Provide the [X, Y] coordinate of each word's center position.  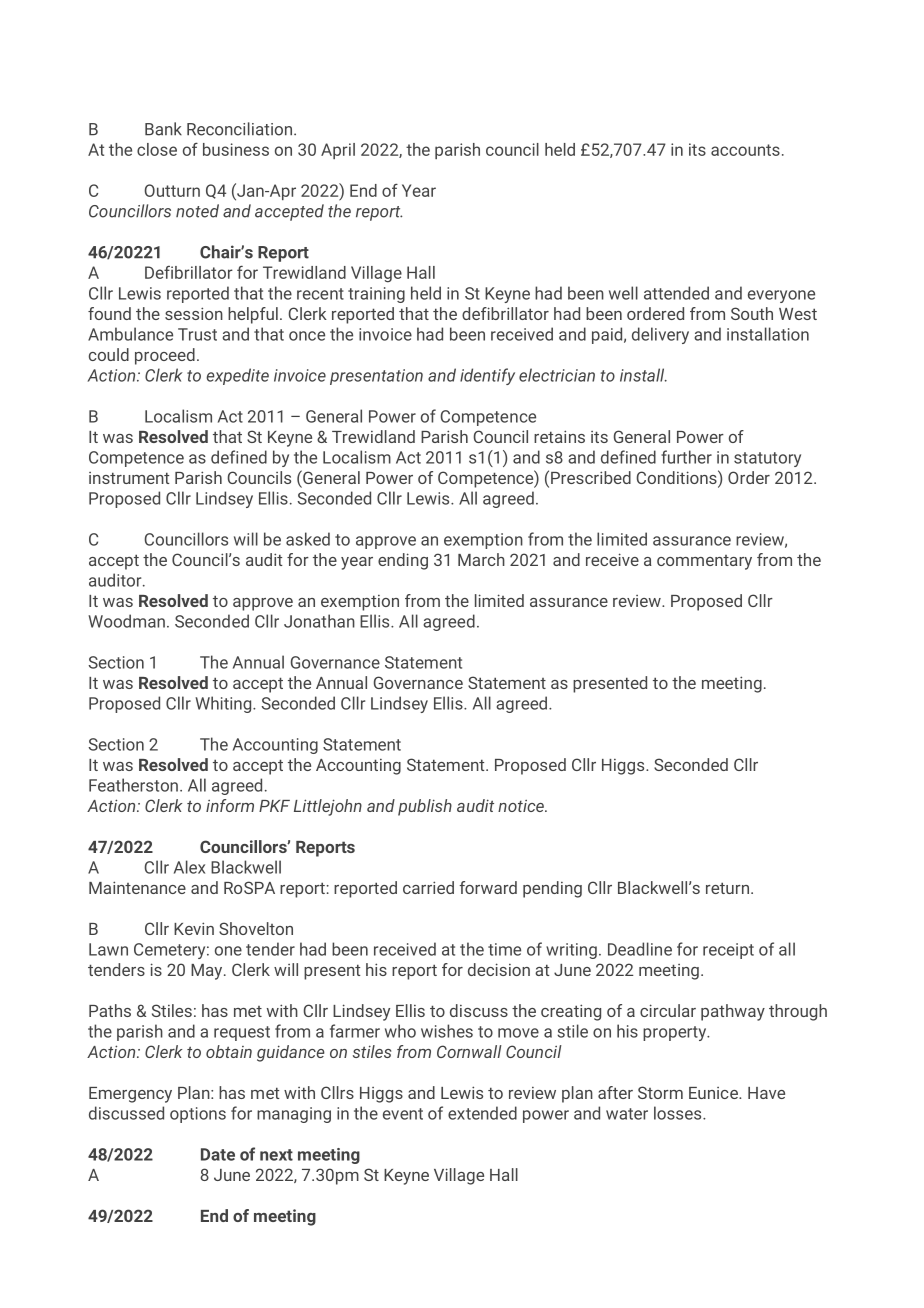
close [157, 149]
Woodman [126, 621]
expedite [237, 376]
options [198, 1115]
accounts [745, 150]
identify [487, 376]
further [686, 457]
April [338, 151]
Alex [189, 867]
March [481, 559]
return [727, 888]
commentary [704, 562]
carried [428, 887]
